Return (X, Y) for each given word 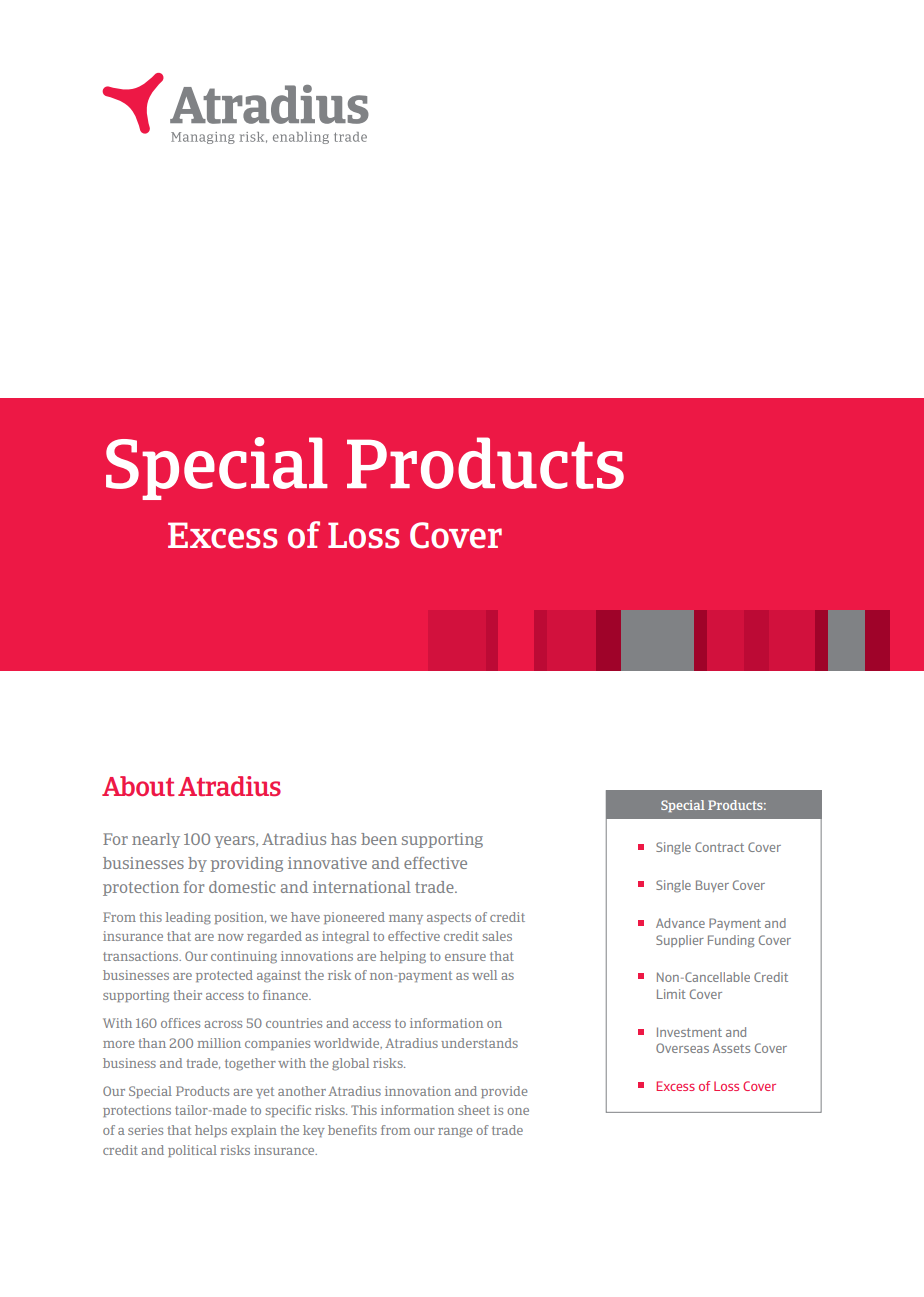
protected (224, 976)
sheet (474, 1110)
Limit (671, 994)
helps (211, 1131)
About (138, 786)
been (379, 839)
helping (403, 957)
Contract (719, 847)
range (455, 1133)
